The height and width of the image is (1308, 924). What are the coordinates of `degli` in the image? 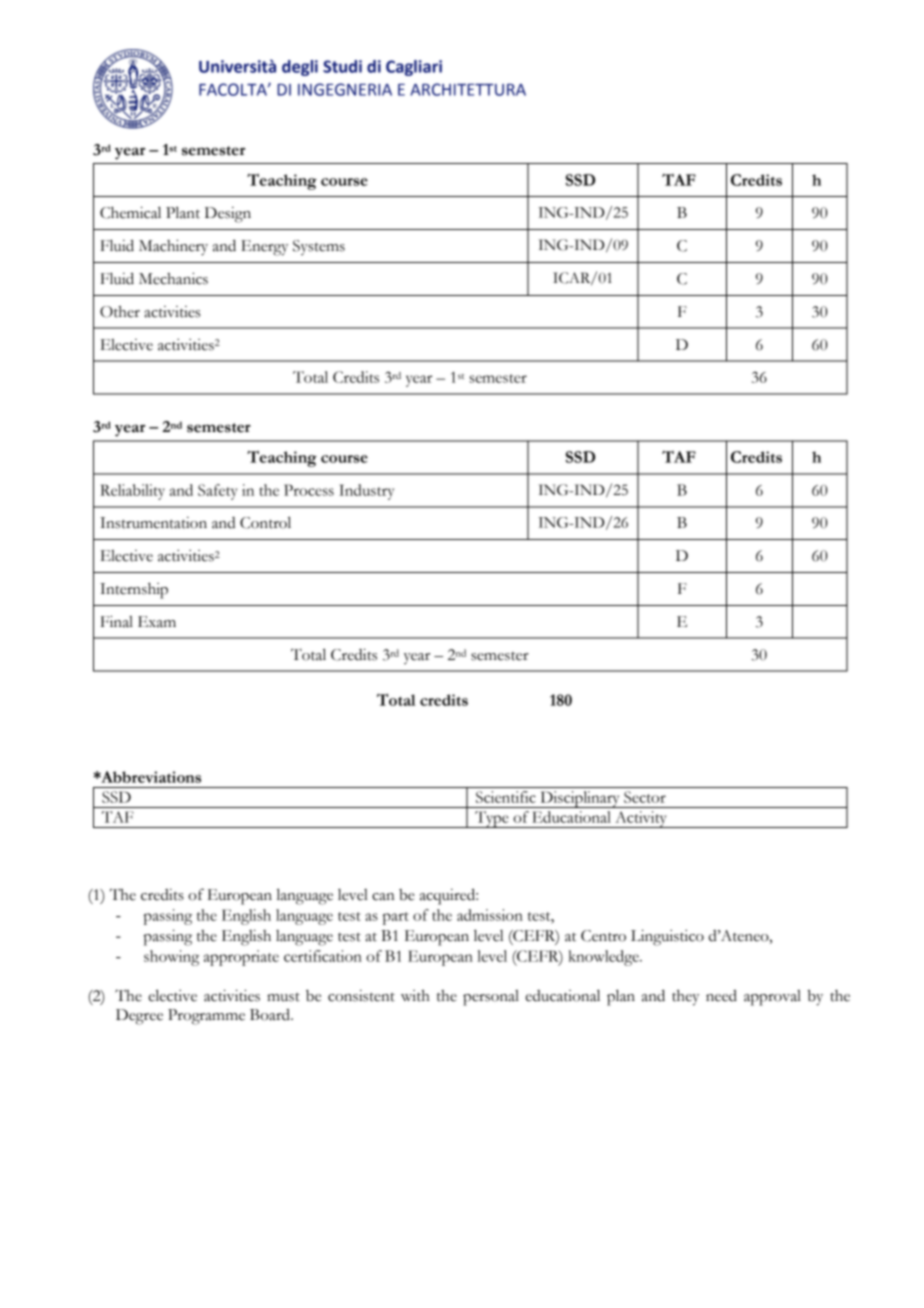 It's located at (300, 68).
